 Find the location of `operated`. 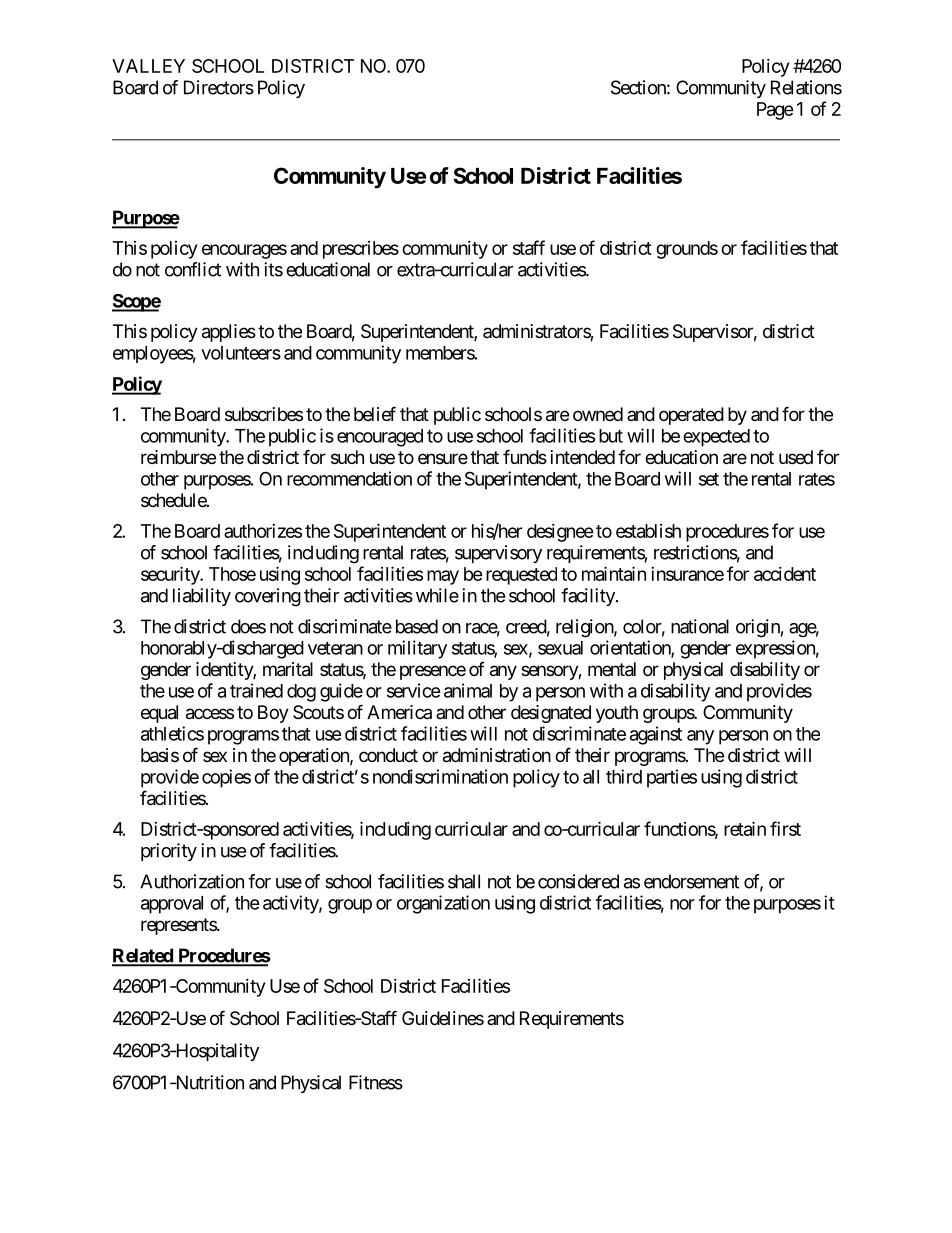

operated is located at coordinates (691, 416).
